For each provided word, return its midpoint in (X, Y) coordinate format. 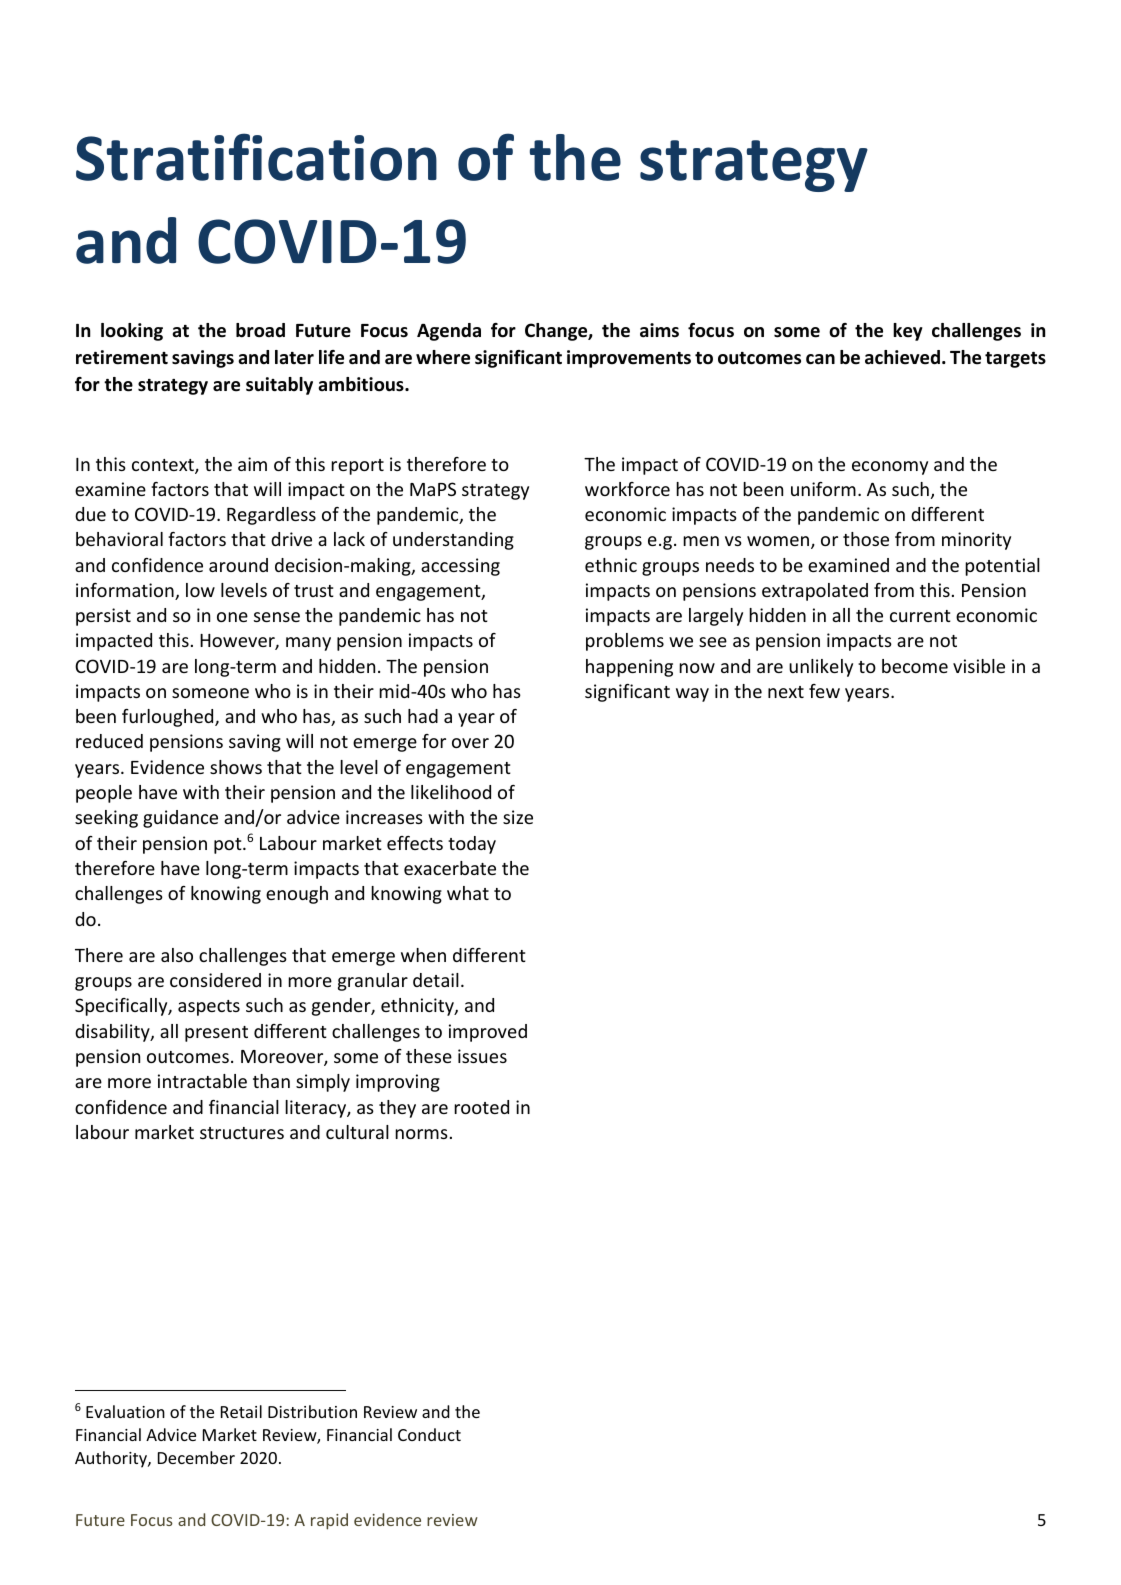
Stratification (256, 157)
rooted (481, 1107)
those (866, 539)
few (824, 691)
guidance (180, 819)
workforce (627, 489)
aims (659, 330)
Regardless (271, 516)
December (196, 1457)
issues (482, 1056)
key (908, 332)
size (518, 817)
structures (242, 1133)
